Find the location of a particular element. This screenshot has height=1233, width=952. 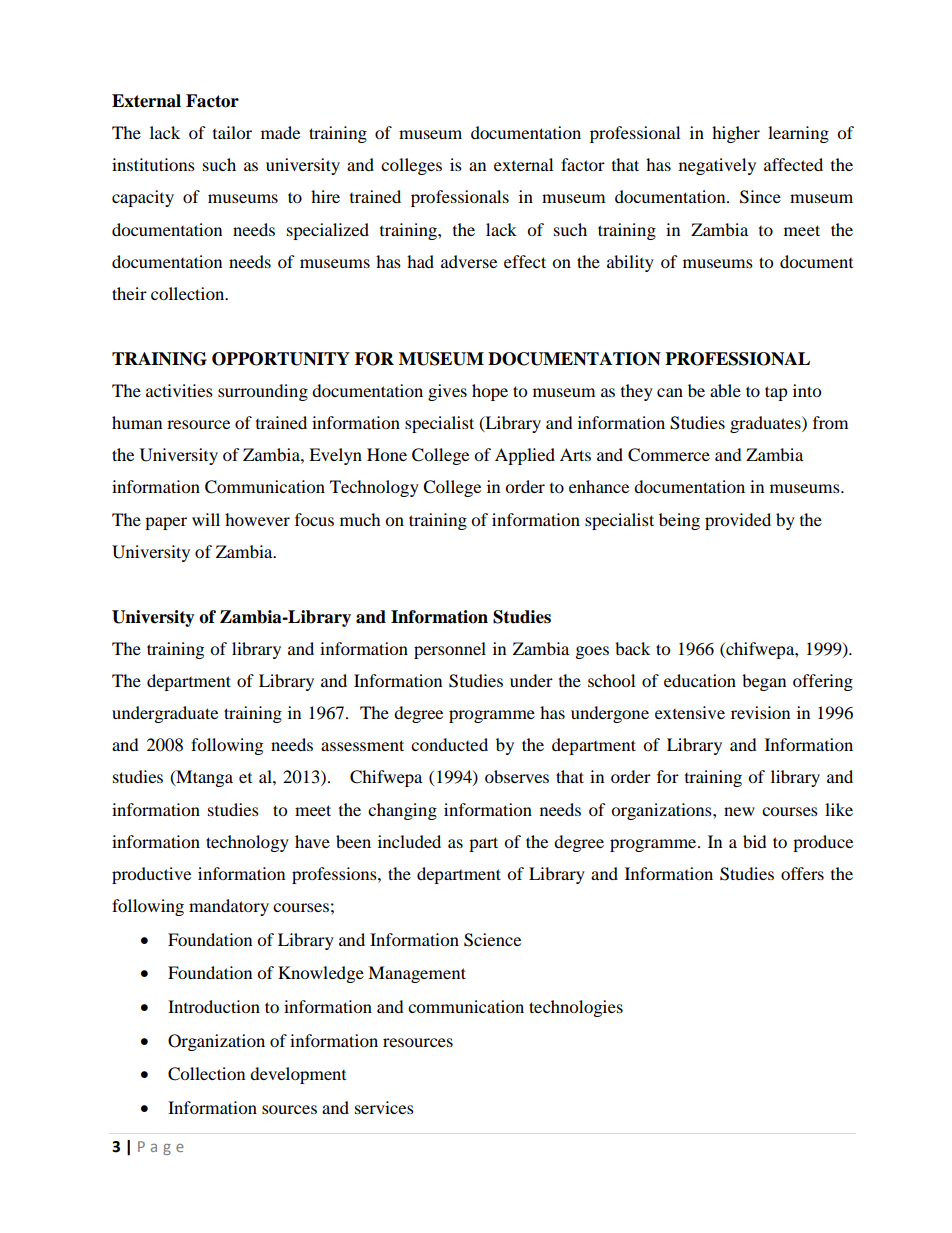

adverse is located at coordinates (469, 261).
